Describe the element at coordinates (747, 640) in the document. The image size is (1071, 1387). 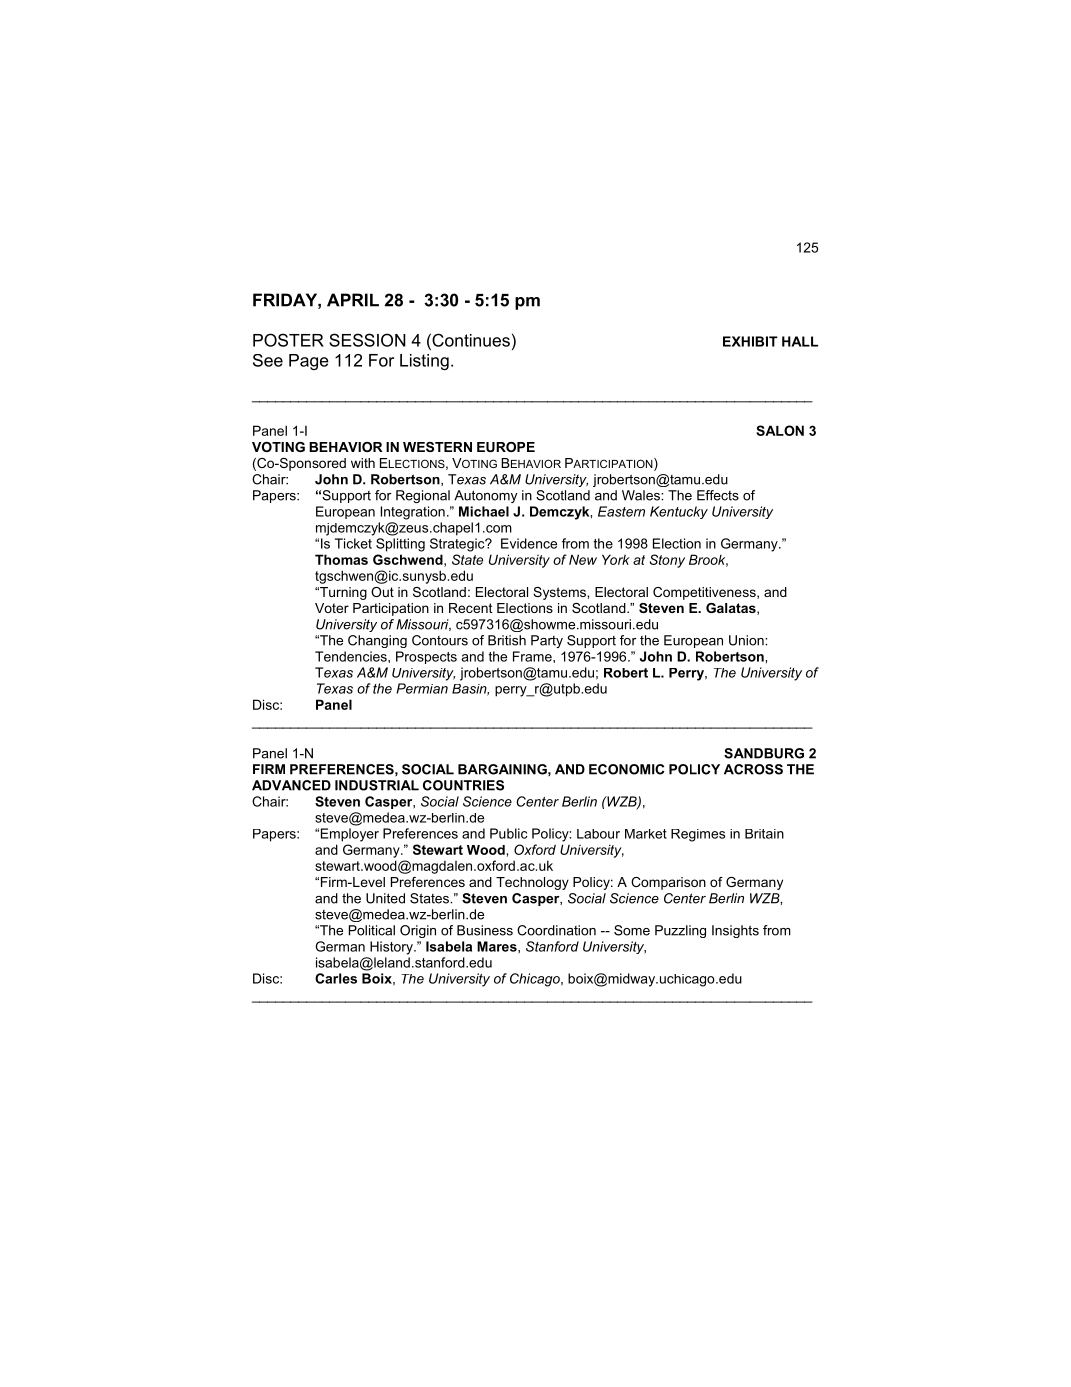
I see `Union` at that location.
